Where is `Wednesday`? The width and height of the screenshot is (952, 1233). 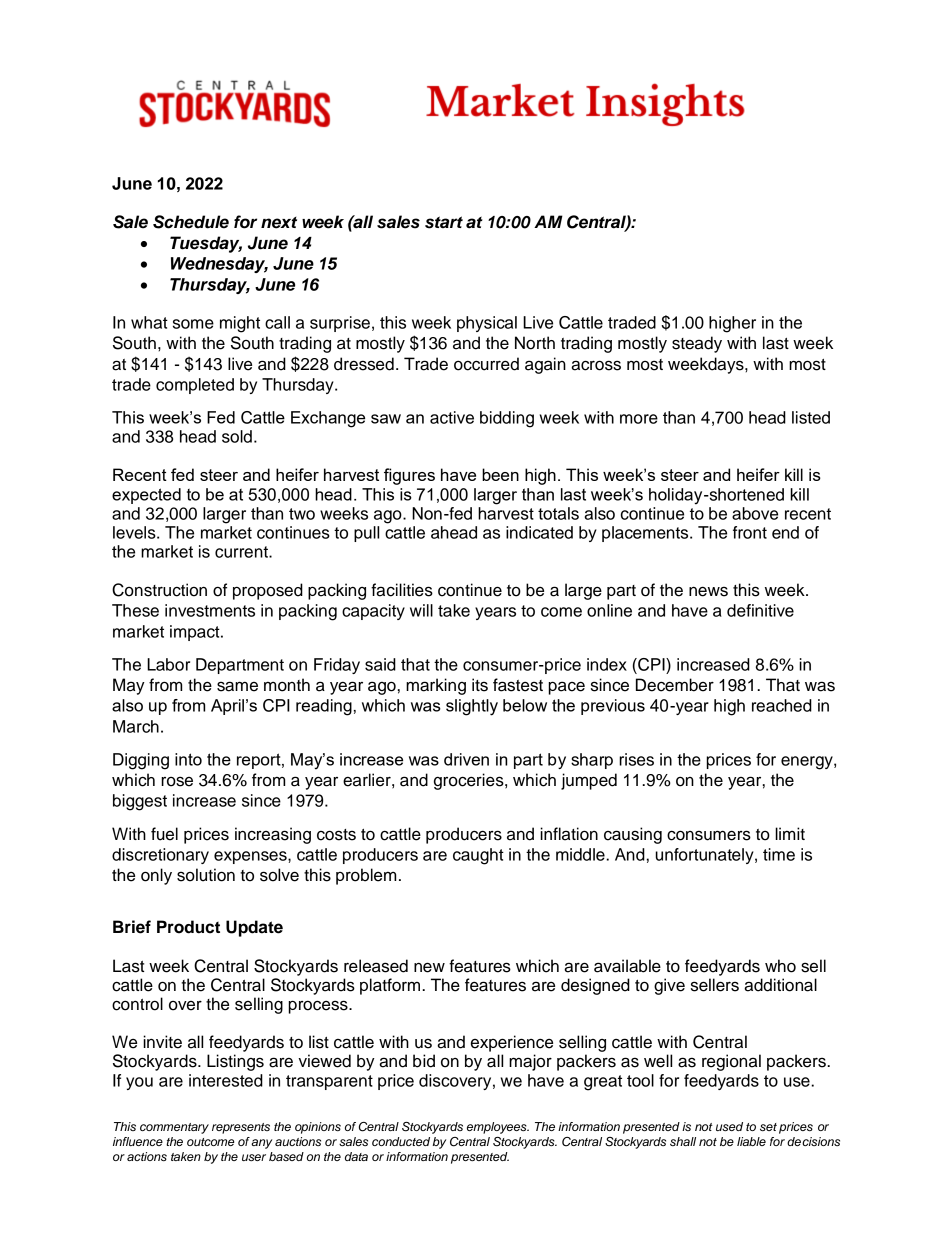 Wednesday is located at coordinates (219, 265).
